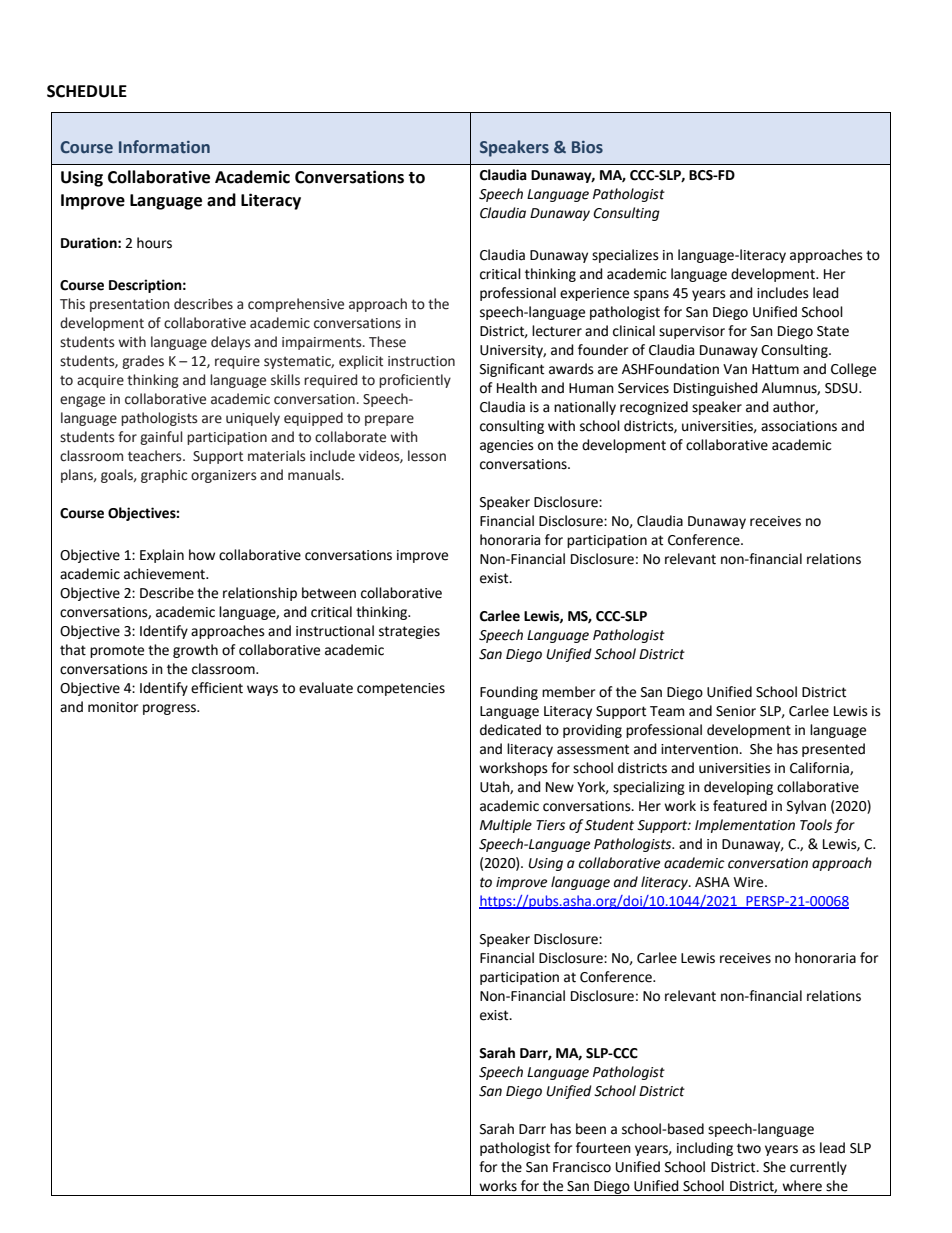  I want to click on progress, so click(171, 709).
